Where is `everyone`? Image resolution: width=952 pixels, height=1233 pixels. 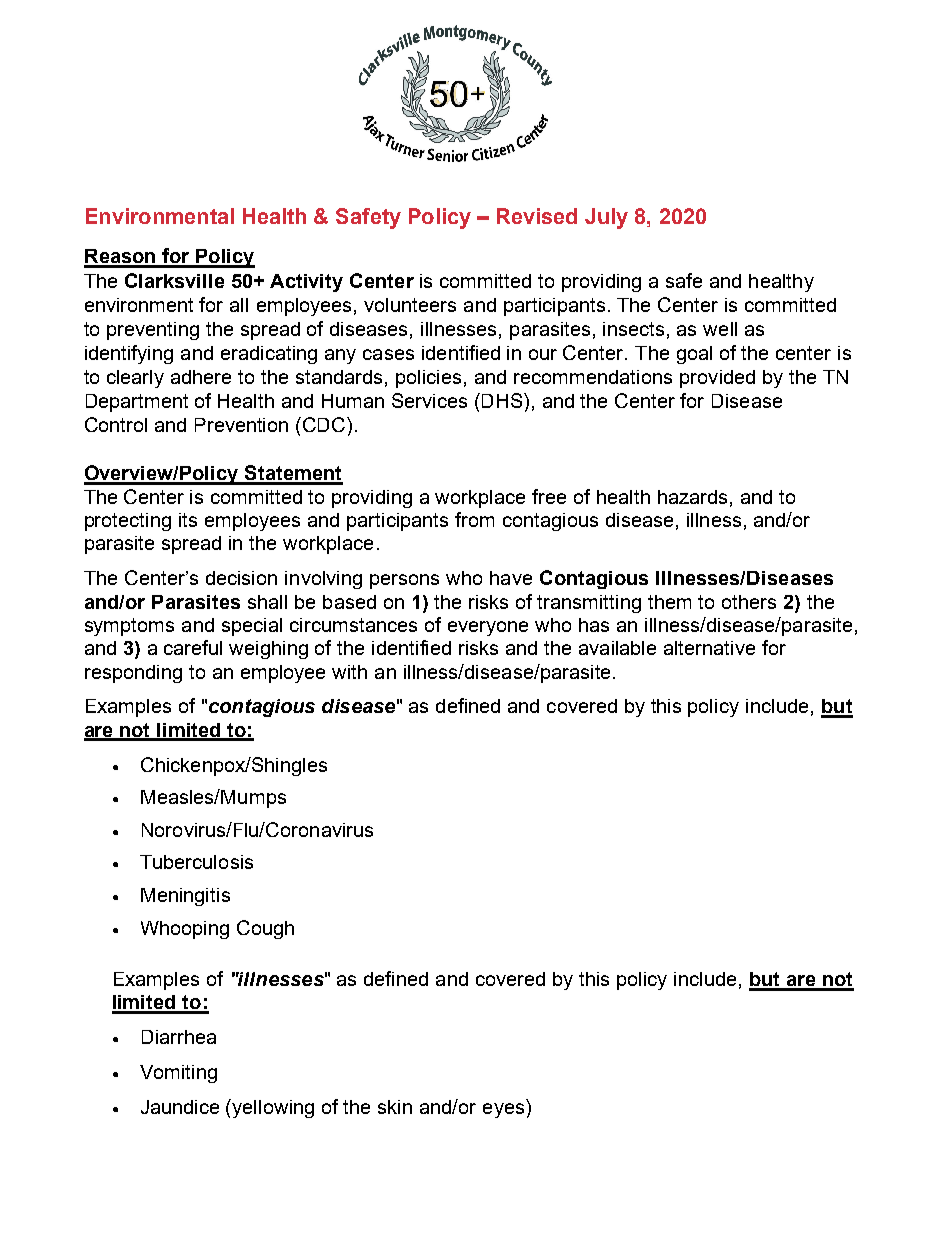 everyone is located at coordinates (488, 628).
